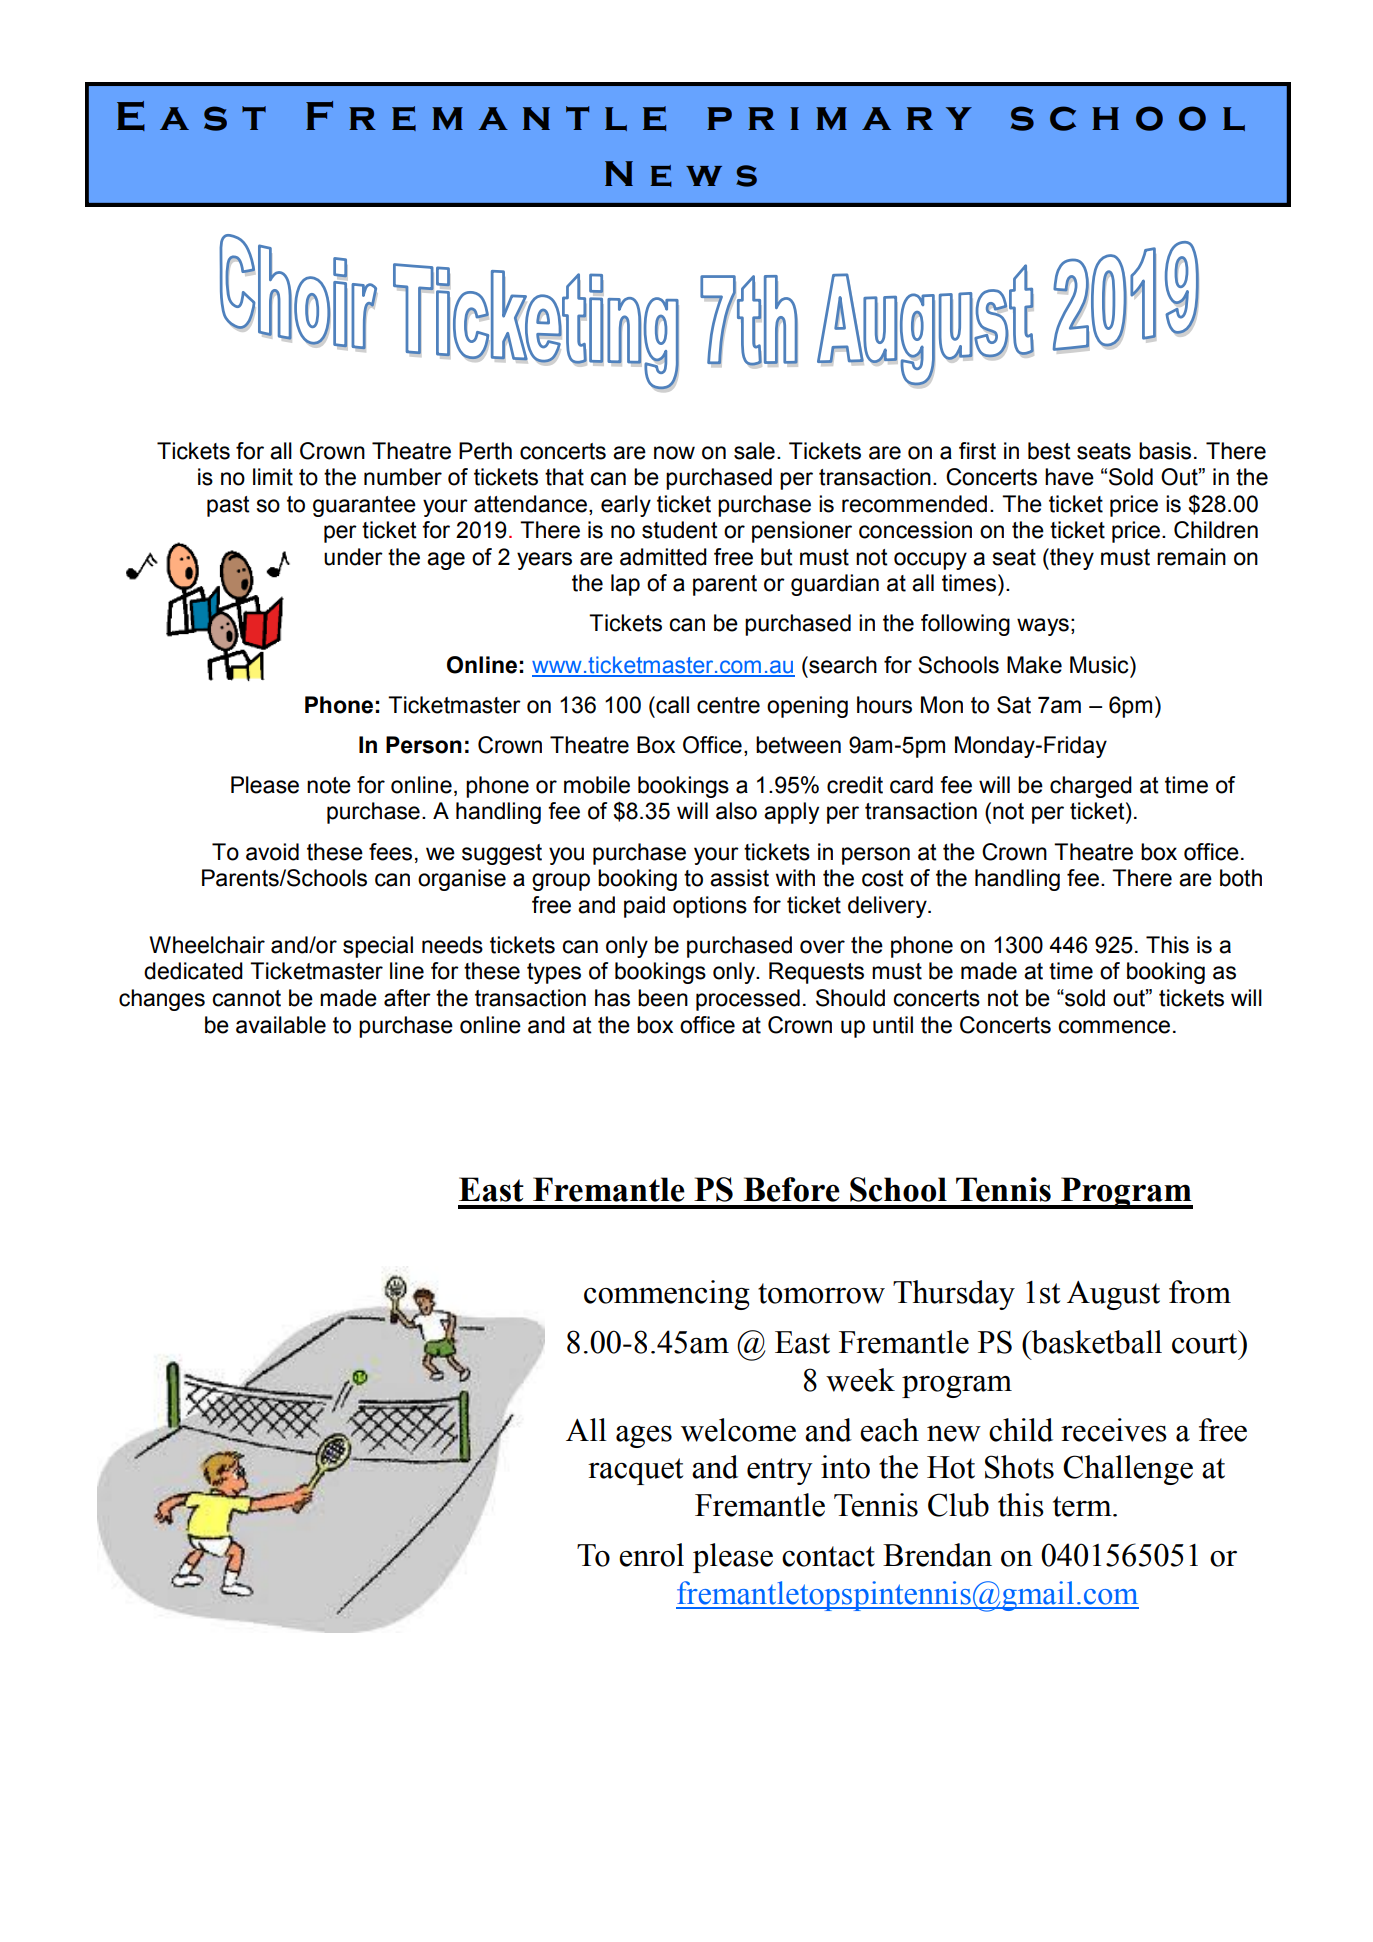 Image resolution: width=1373 pixels, height=1942 pixels. Describe the element at coordinates (281, 1025) in the image. I see `available` at that location.
